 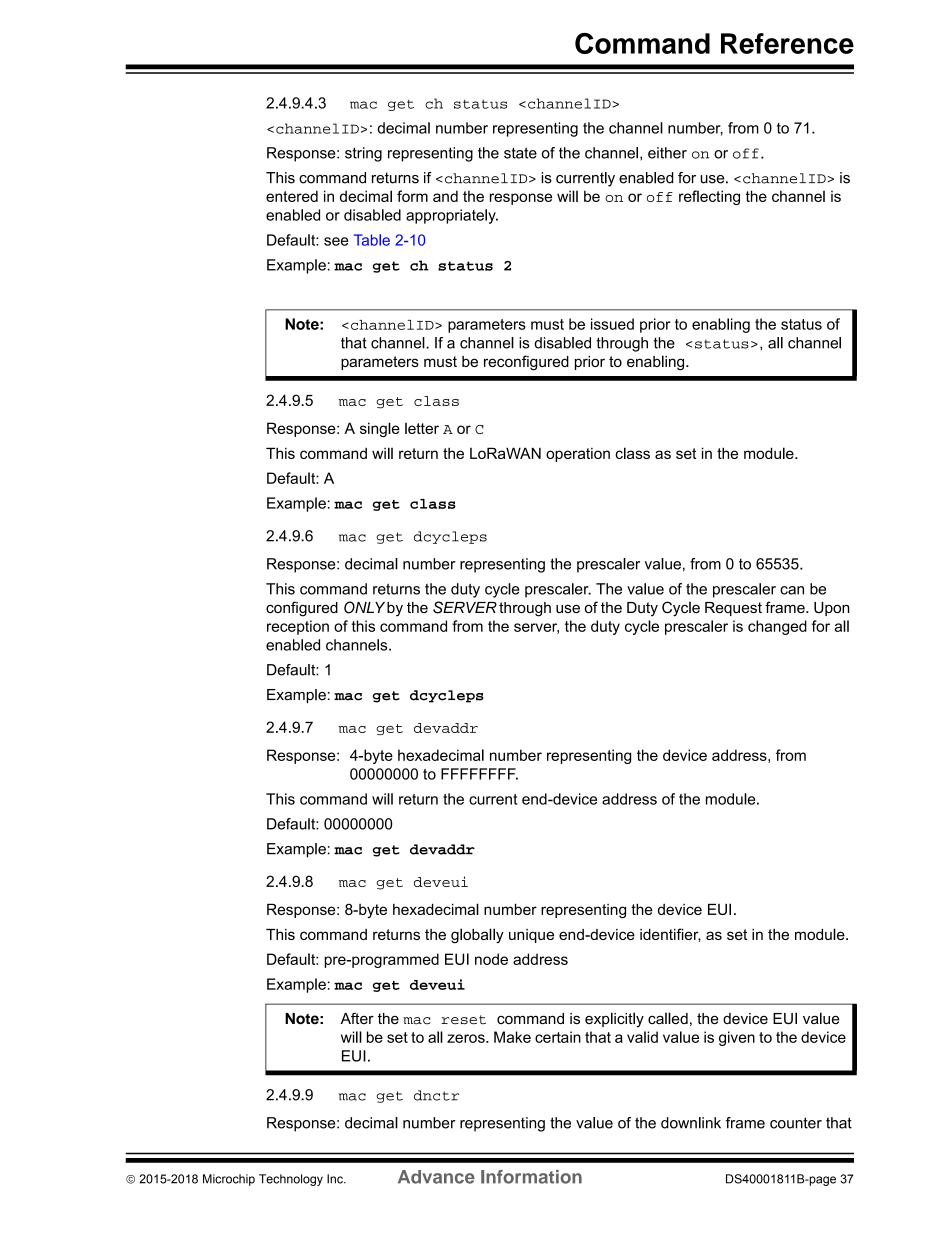 I want to click on After, so click(x=357, y=1018).
